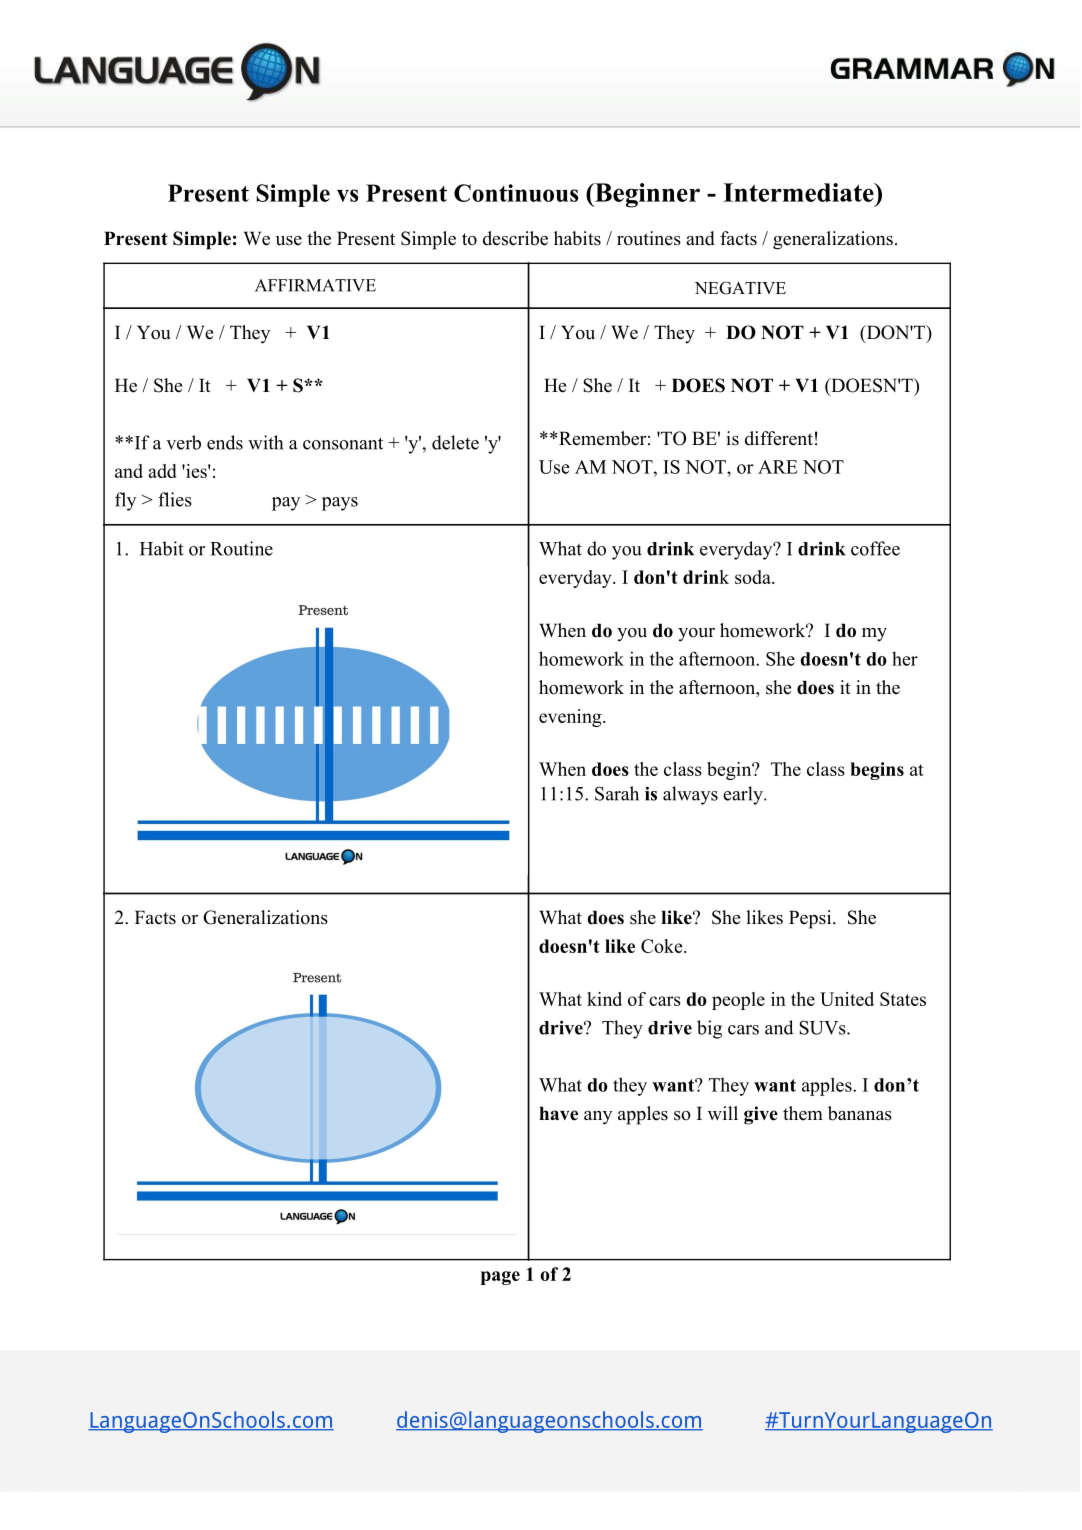 The height and width of the document is (1530, 1082). I want to click on page, so click(500, 1278).
